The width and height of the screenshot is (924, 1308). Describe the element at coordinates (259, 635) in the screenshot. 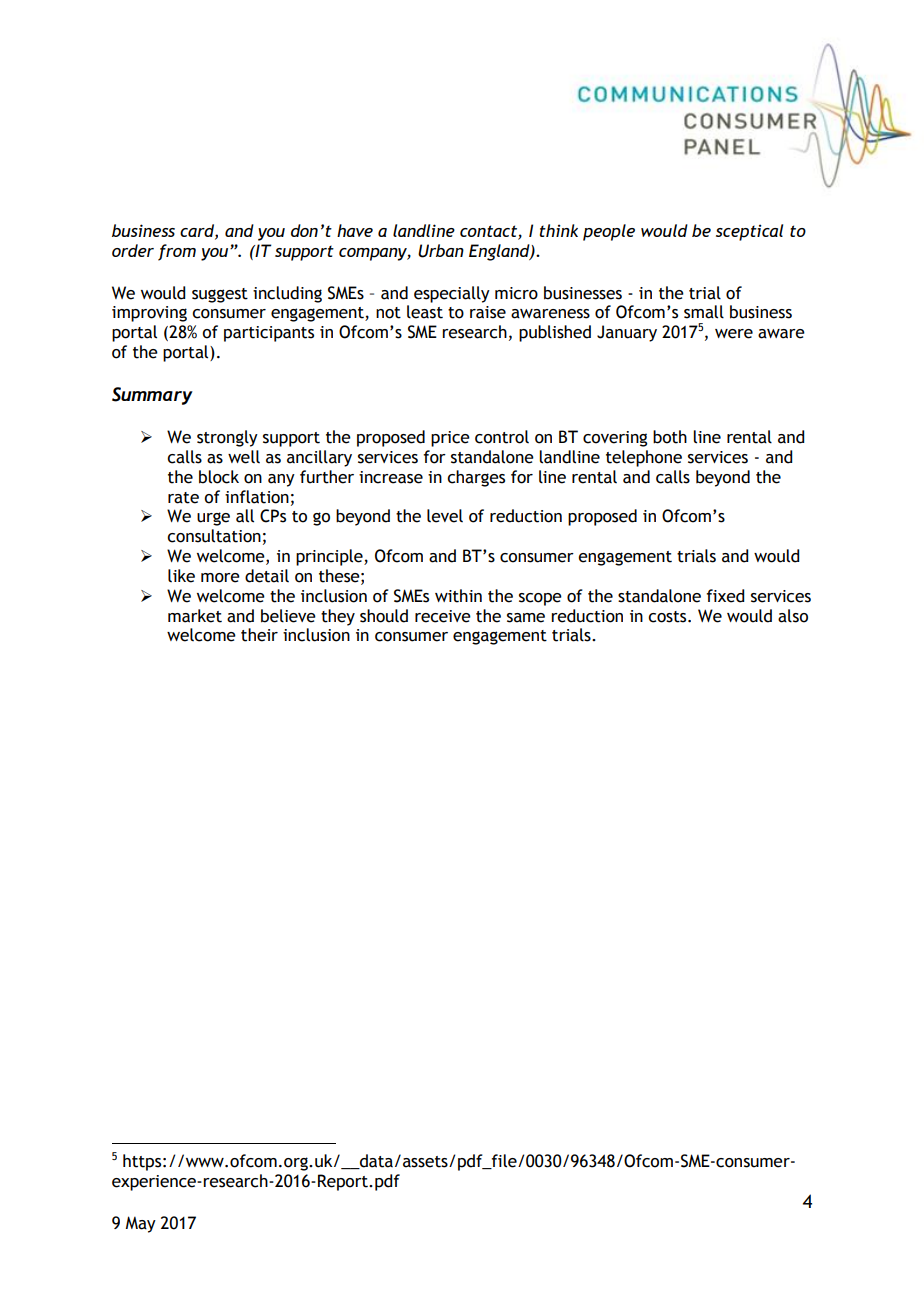

I see `their` at that location.
